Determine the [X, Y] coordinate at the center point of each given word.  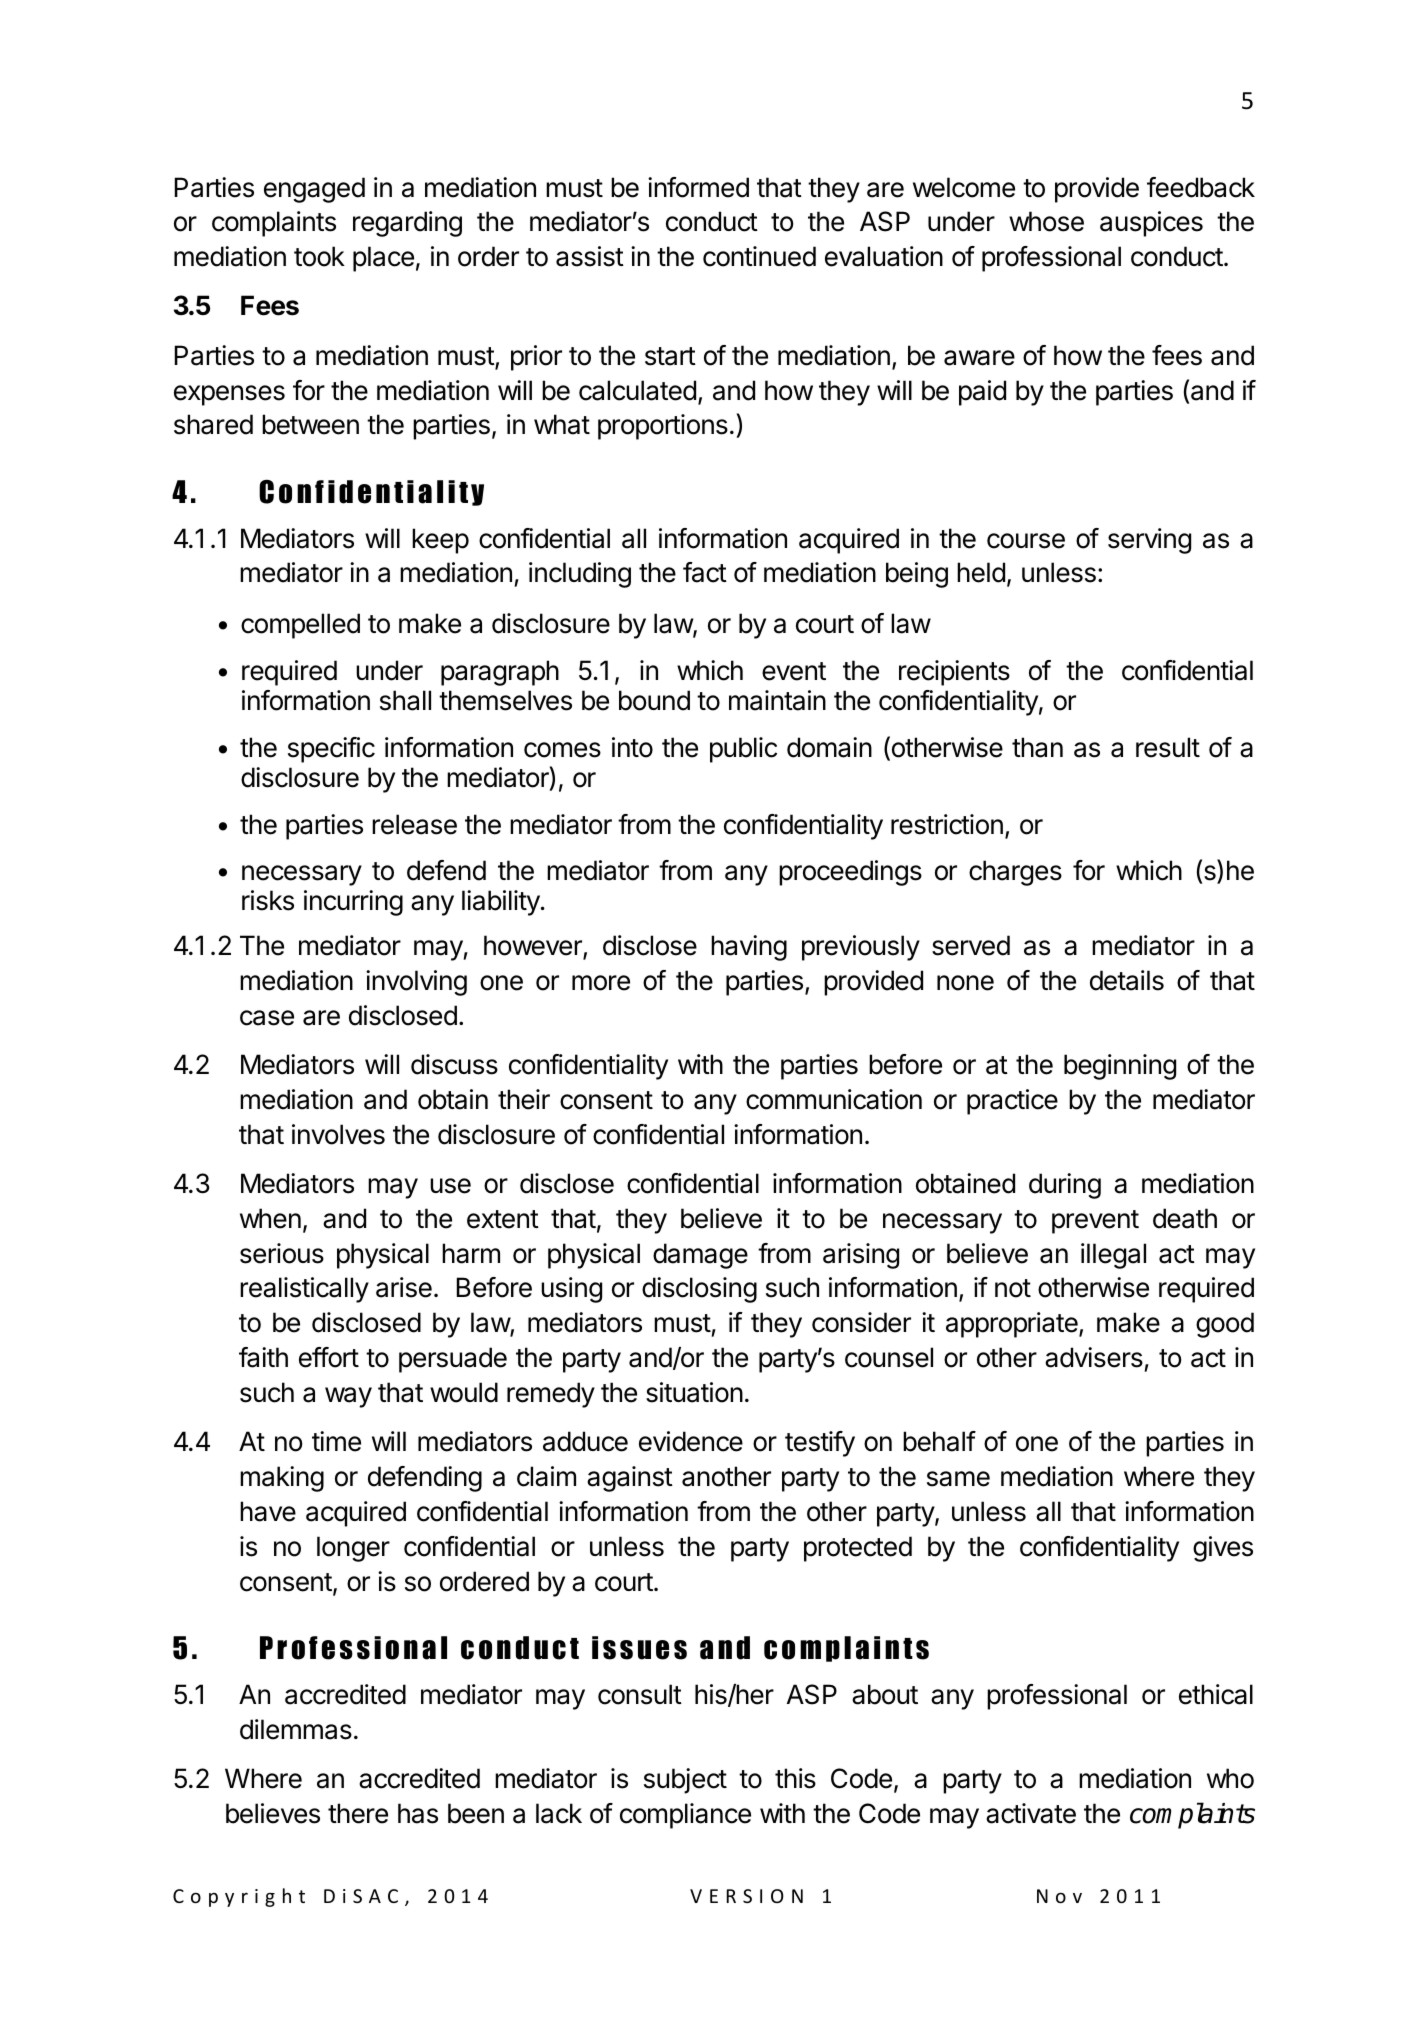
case [267, 1018]
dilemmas [296, 1729]
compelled [300, 626]
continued [759, 256]
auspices [1151, 224]
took [319, 256]
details [1127, 980]
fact [705, 572]
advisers [1094, 1357]
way [348, 1397]
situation [694, 1392]
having [749, 948]
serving [1149, 541]
